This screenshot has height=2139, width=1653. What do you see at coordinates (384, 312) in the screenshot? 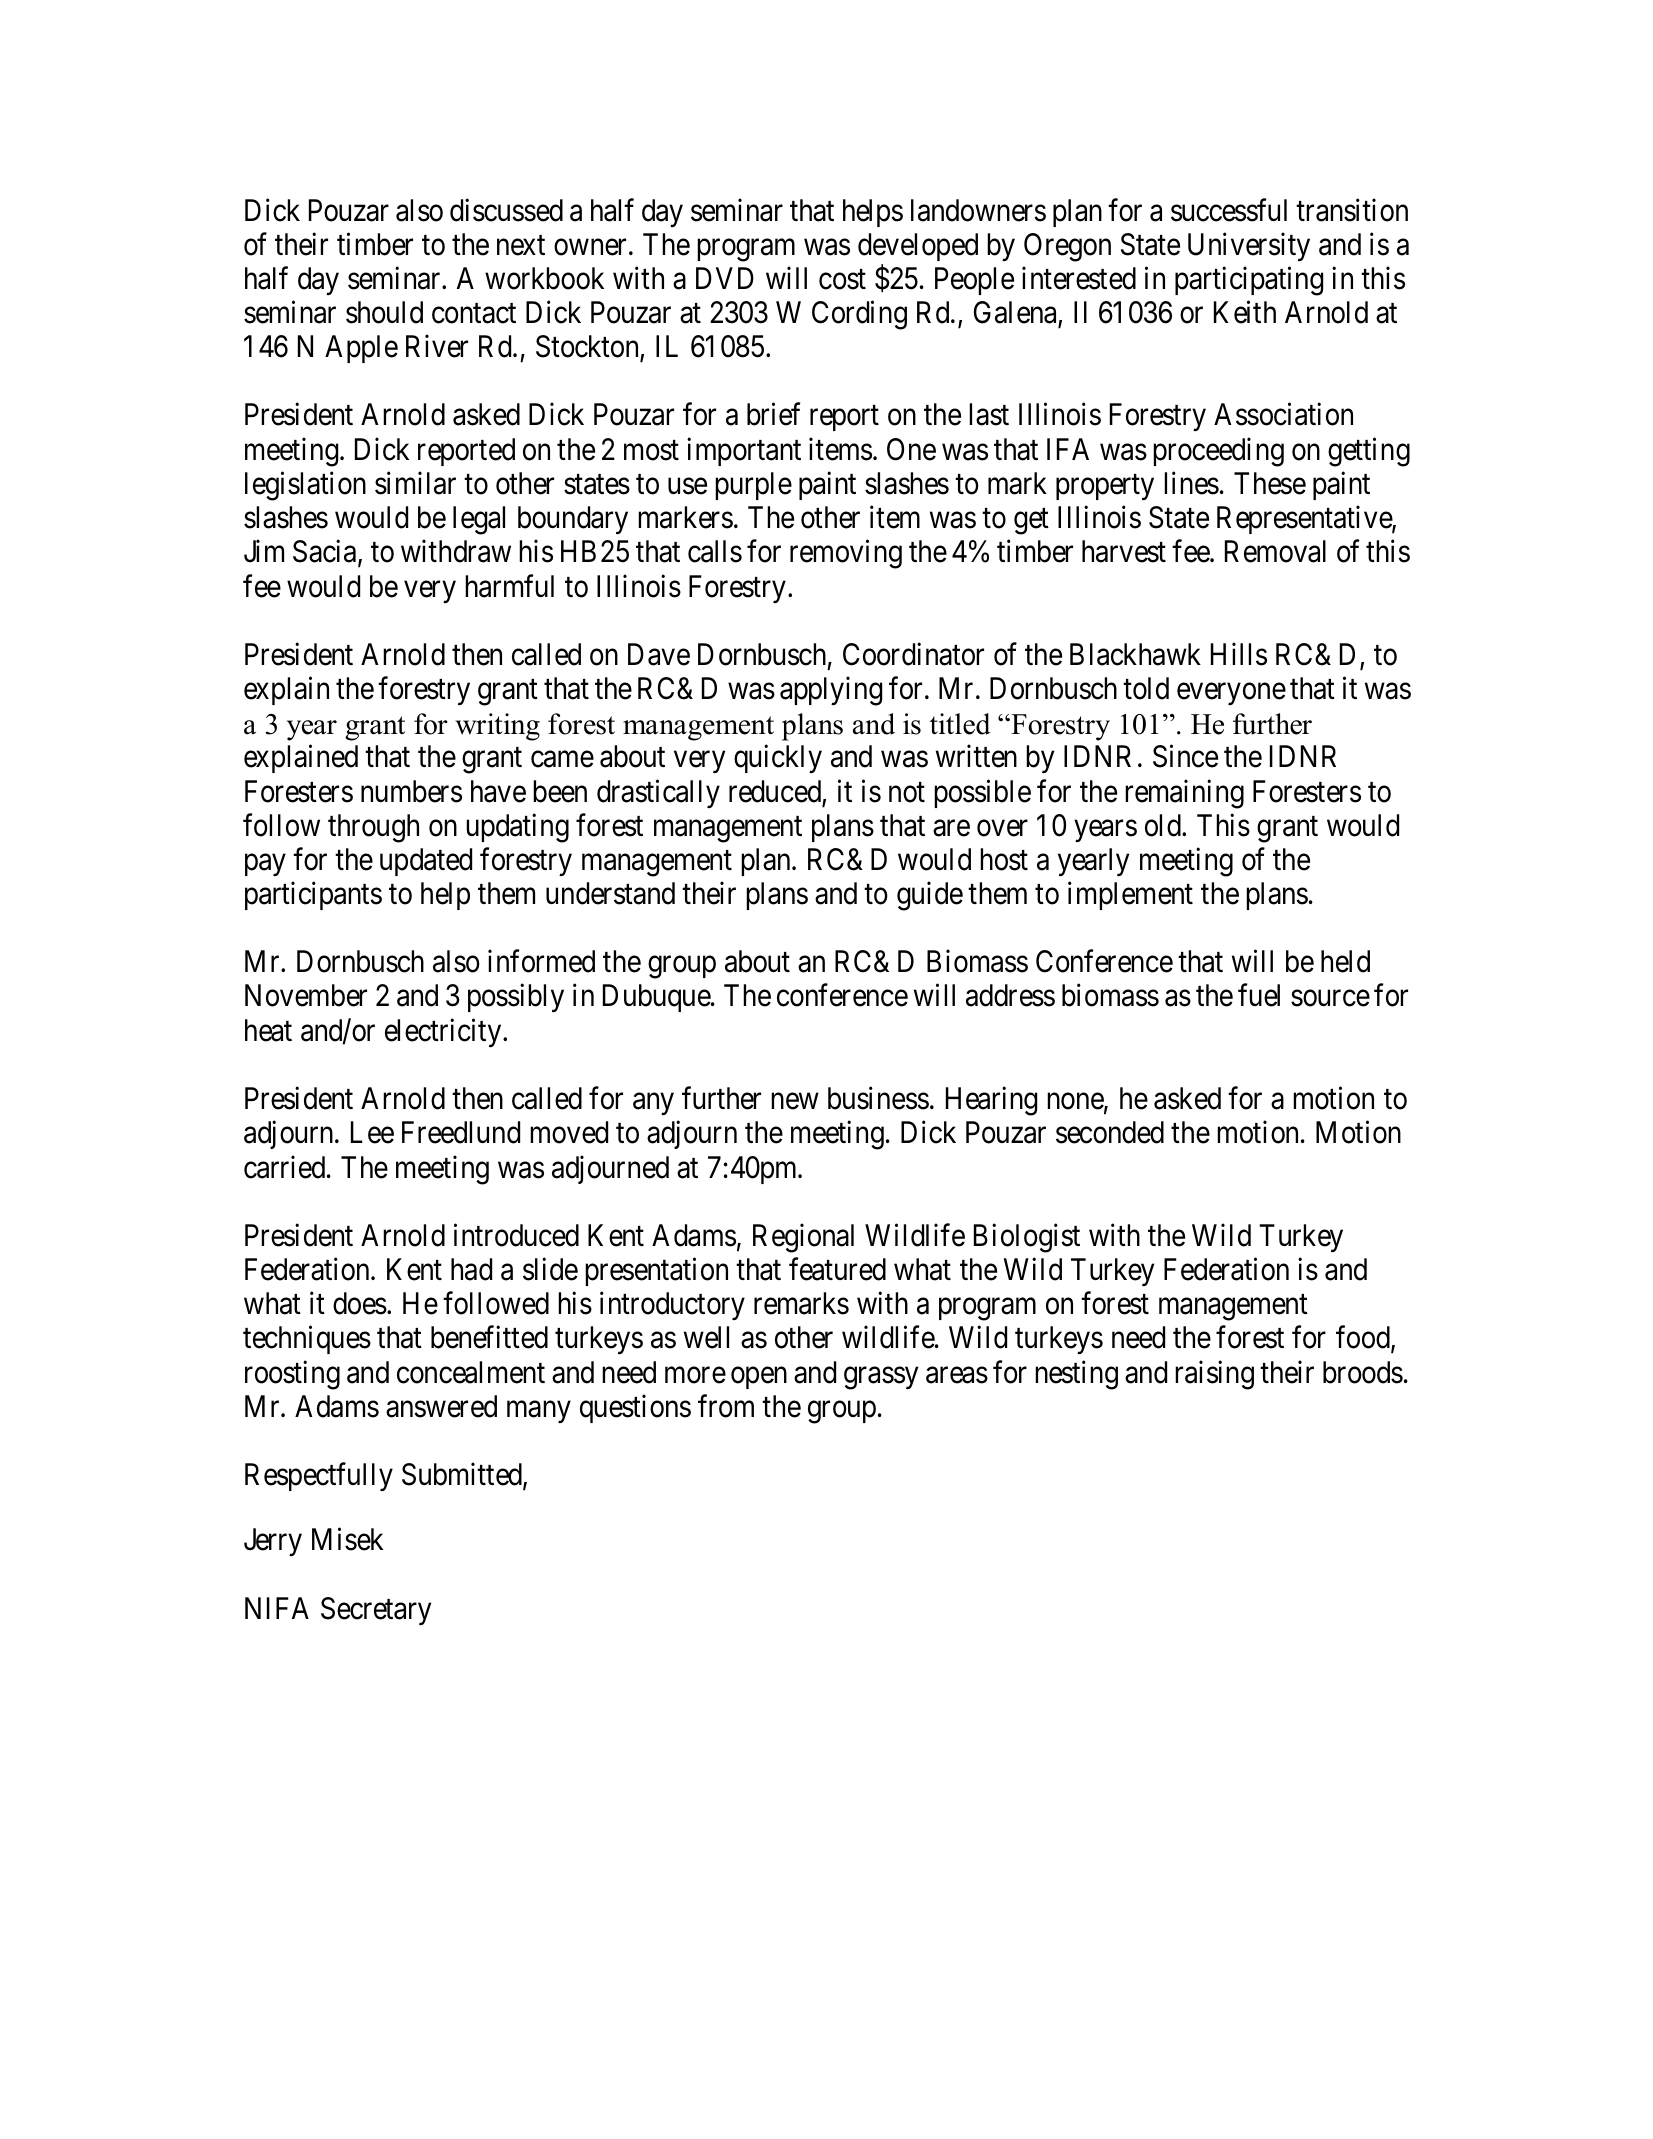
I see `should` at bounding box center [384, 312].
